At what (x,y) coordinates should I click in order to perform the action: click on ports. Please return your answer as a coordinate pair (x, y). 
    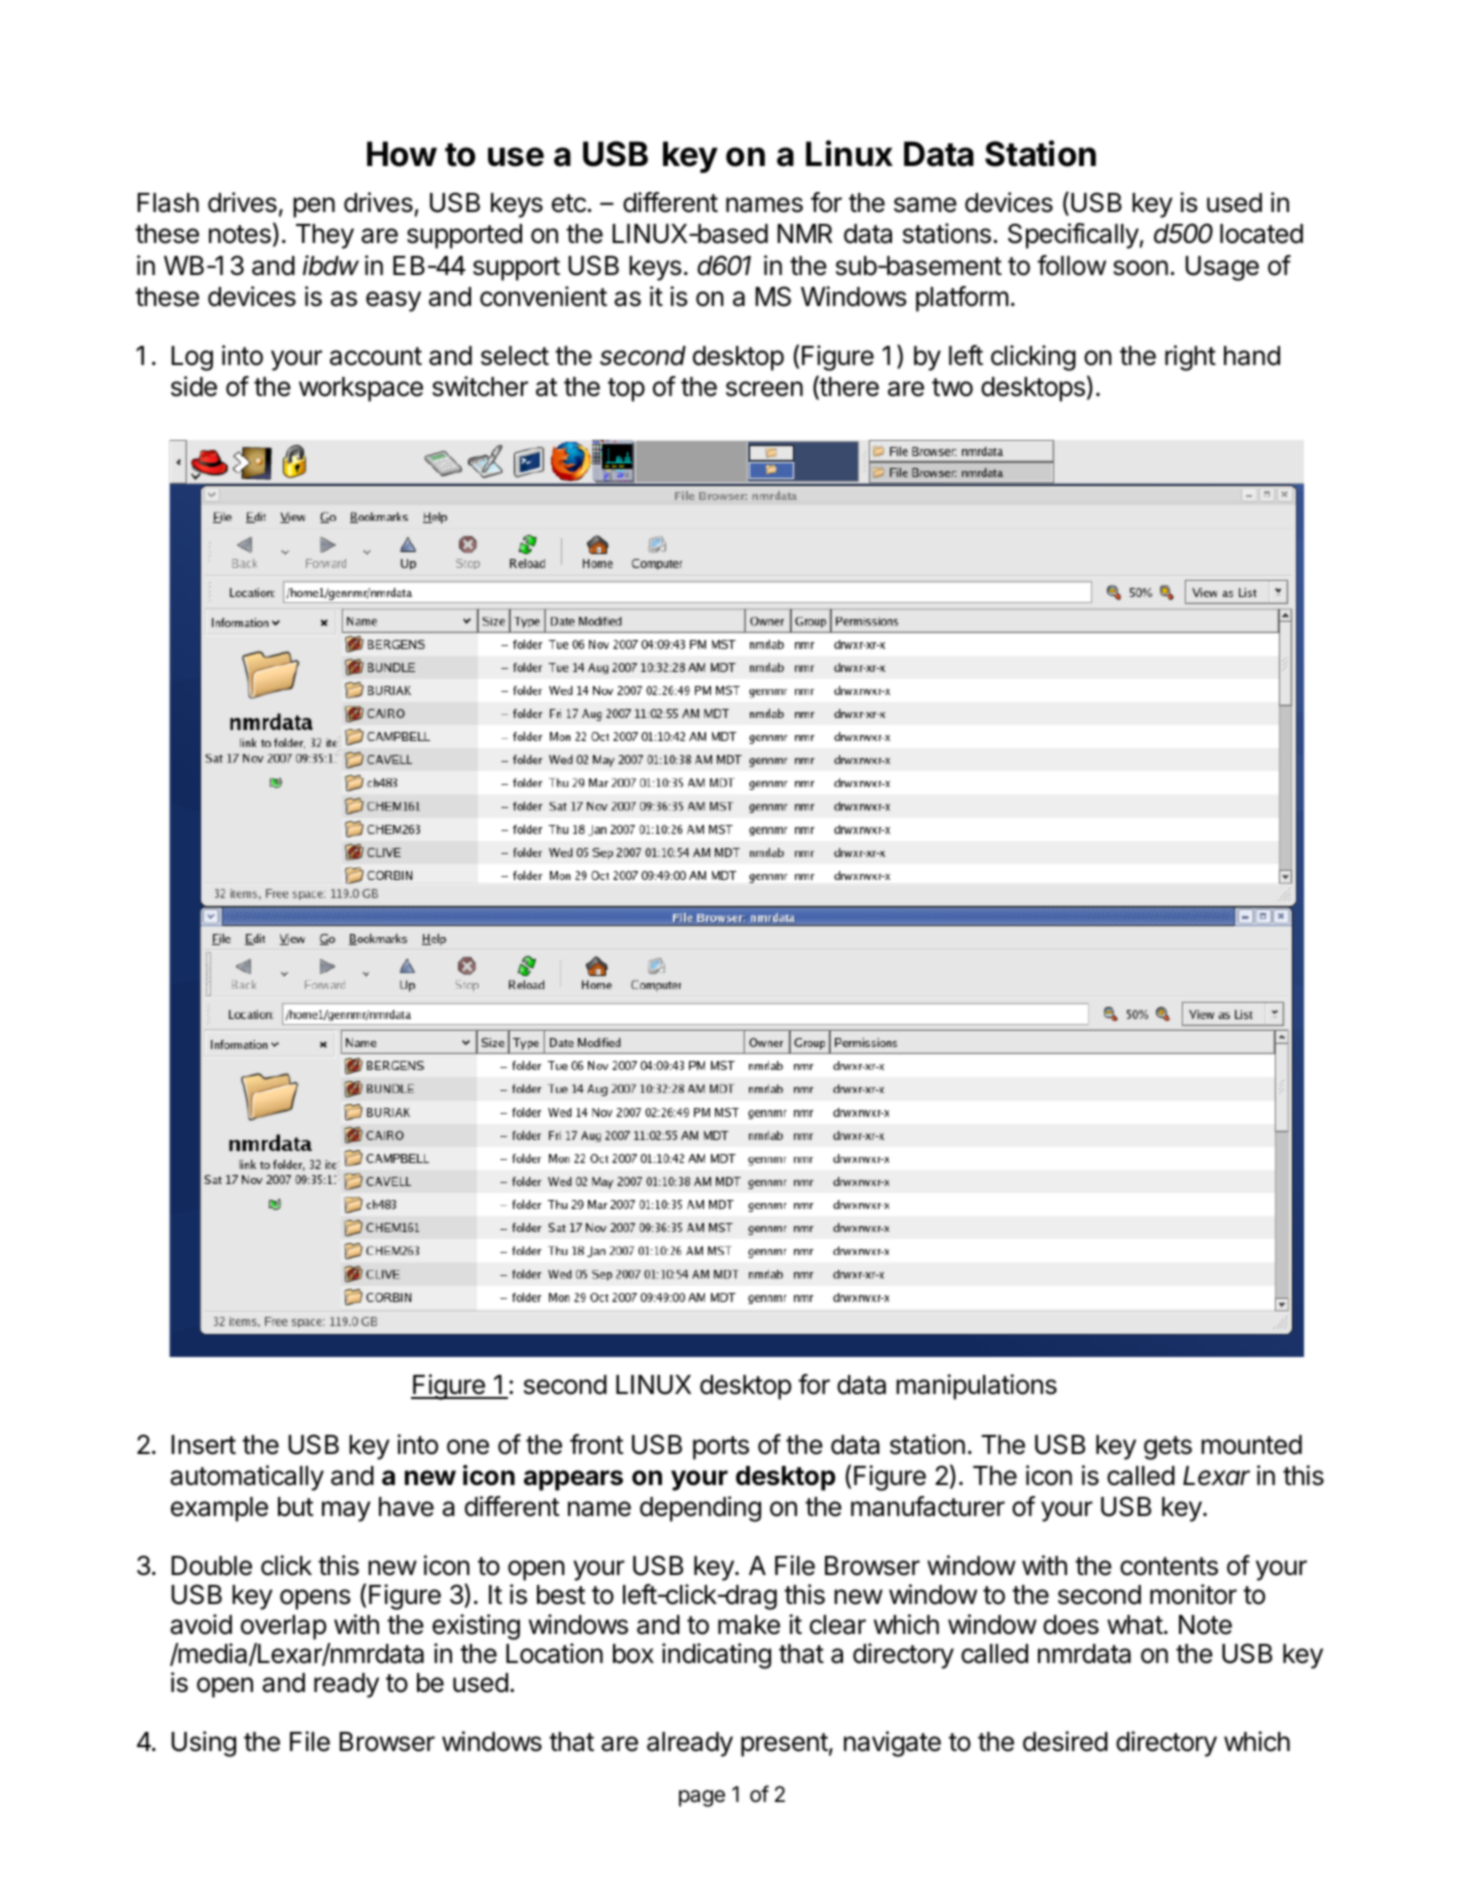
    Looking at the image, I should click on (721, 1448).
